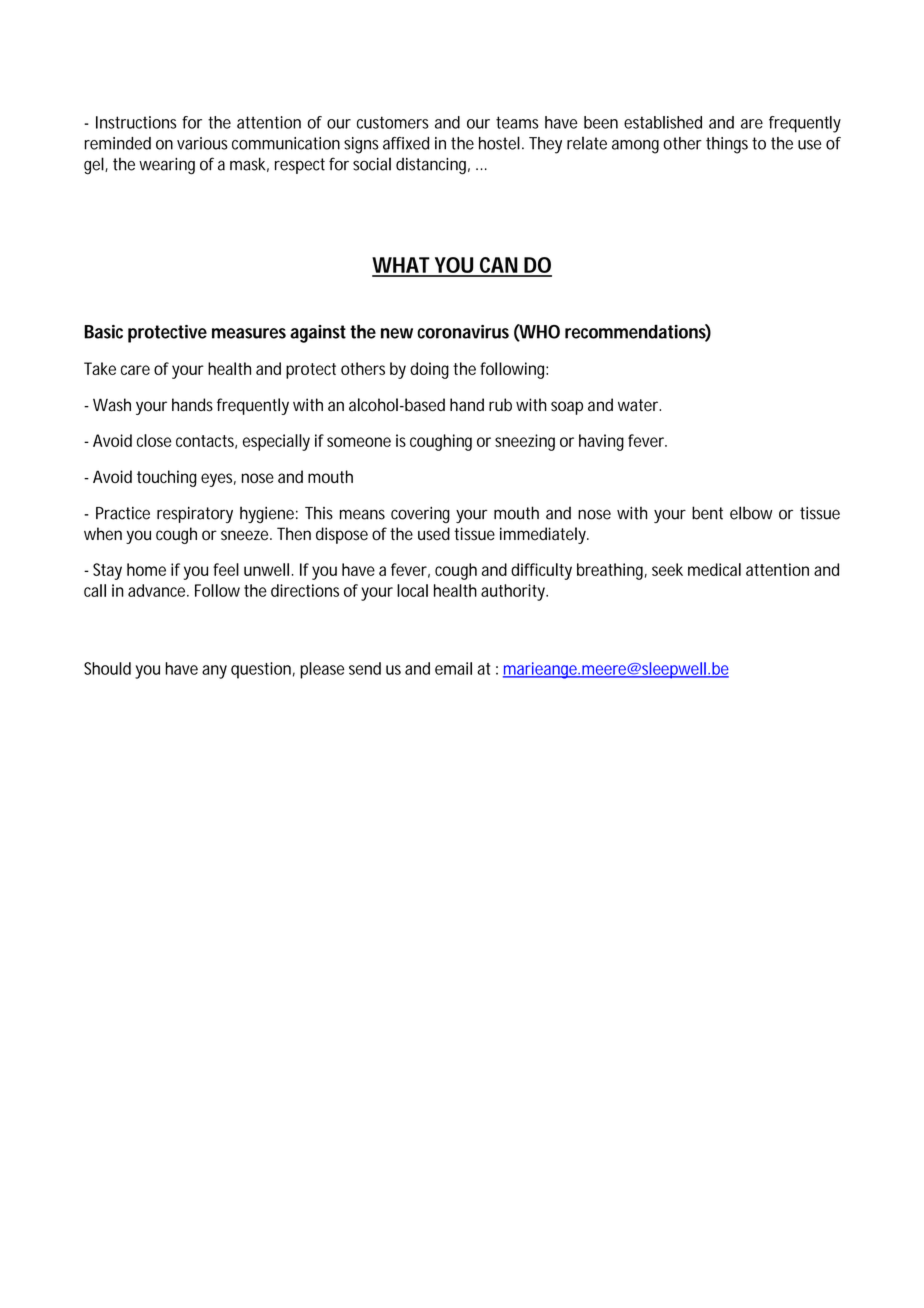  Describe the element at coordinates (406, 143) in the screenshot. I see `affixed` at that location.
